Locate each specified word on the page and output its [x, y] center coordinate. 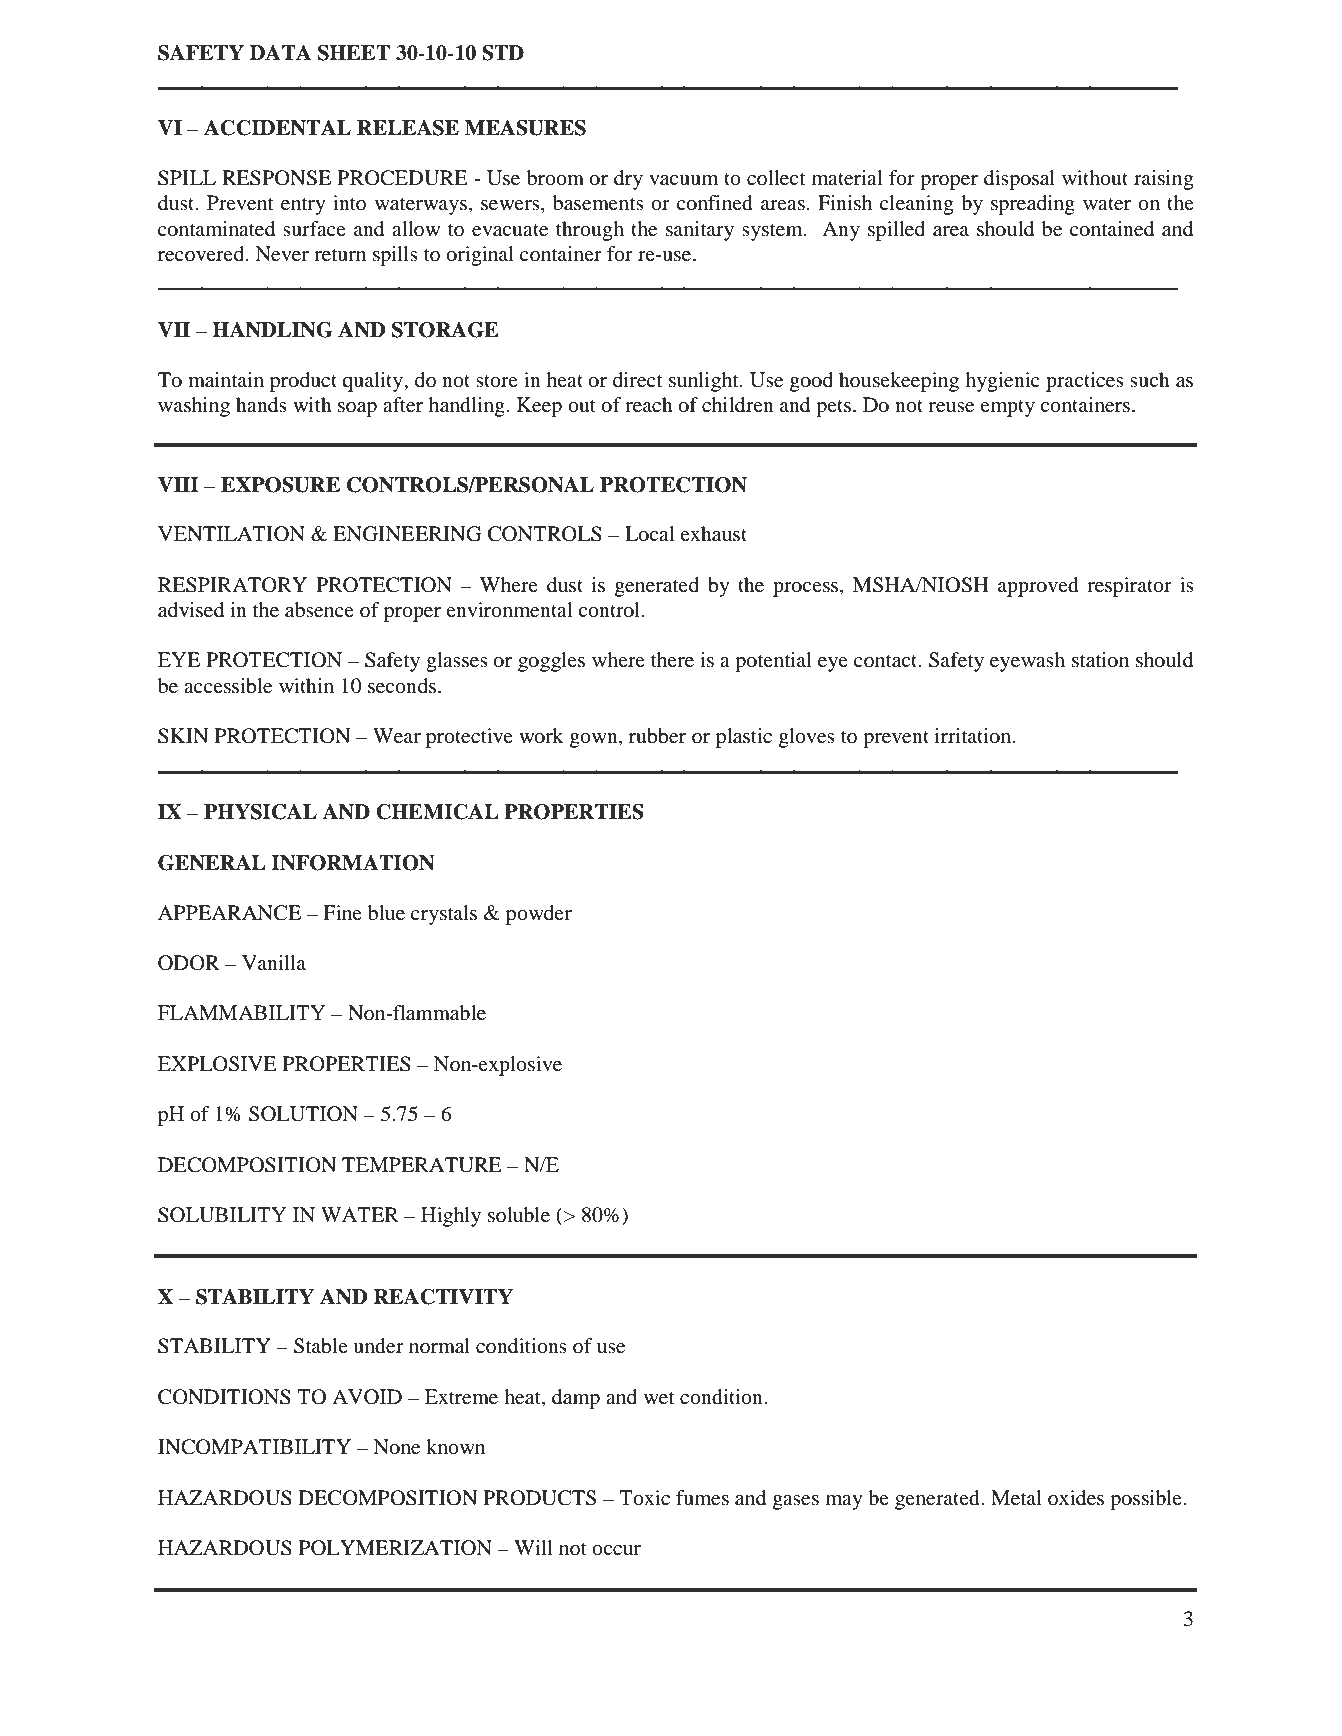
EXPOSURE [280, 485]
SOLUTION [303, 1114]
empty [1007, 408]
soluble [519, 1215]
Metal [1016, 1498]
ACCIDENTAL [277, 128]
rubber [657, 736]
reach [649, 405]
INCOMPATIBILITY [254, 1447]
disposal [1019, 180]
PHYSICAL [260, 812]
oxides [1076, 1498]
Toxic [644, 1498]
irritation [974, 736]
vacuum [683, 180]
